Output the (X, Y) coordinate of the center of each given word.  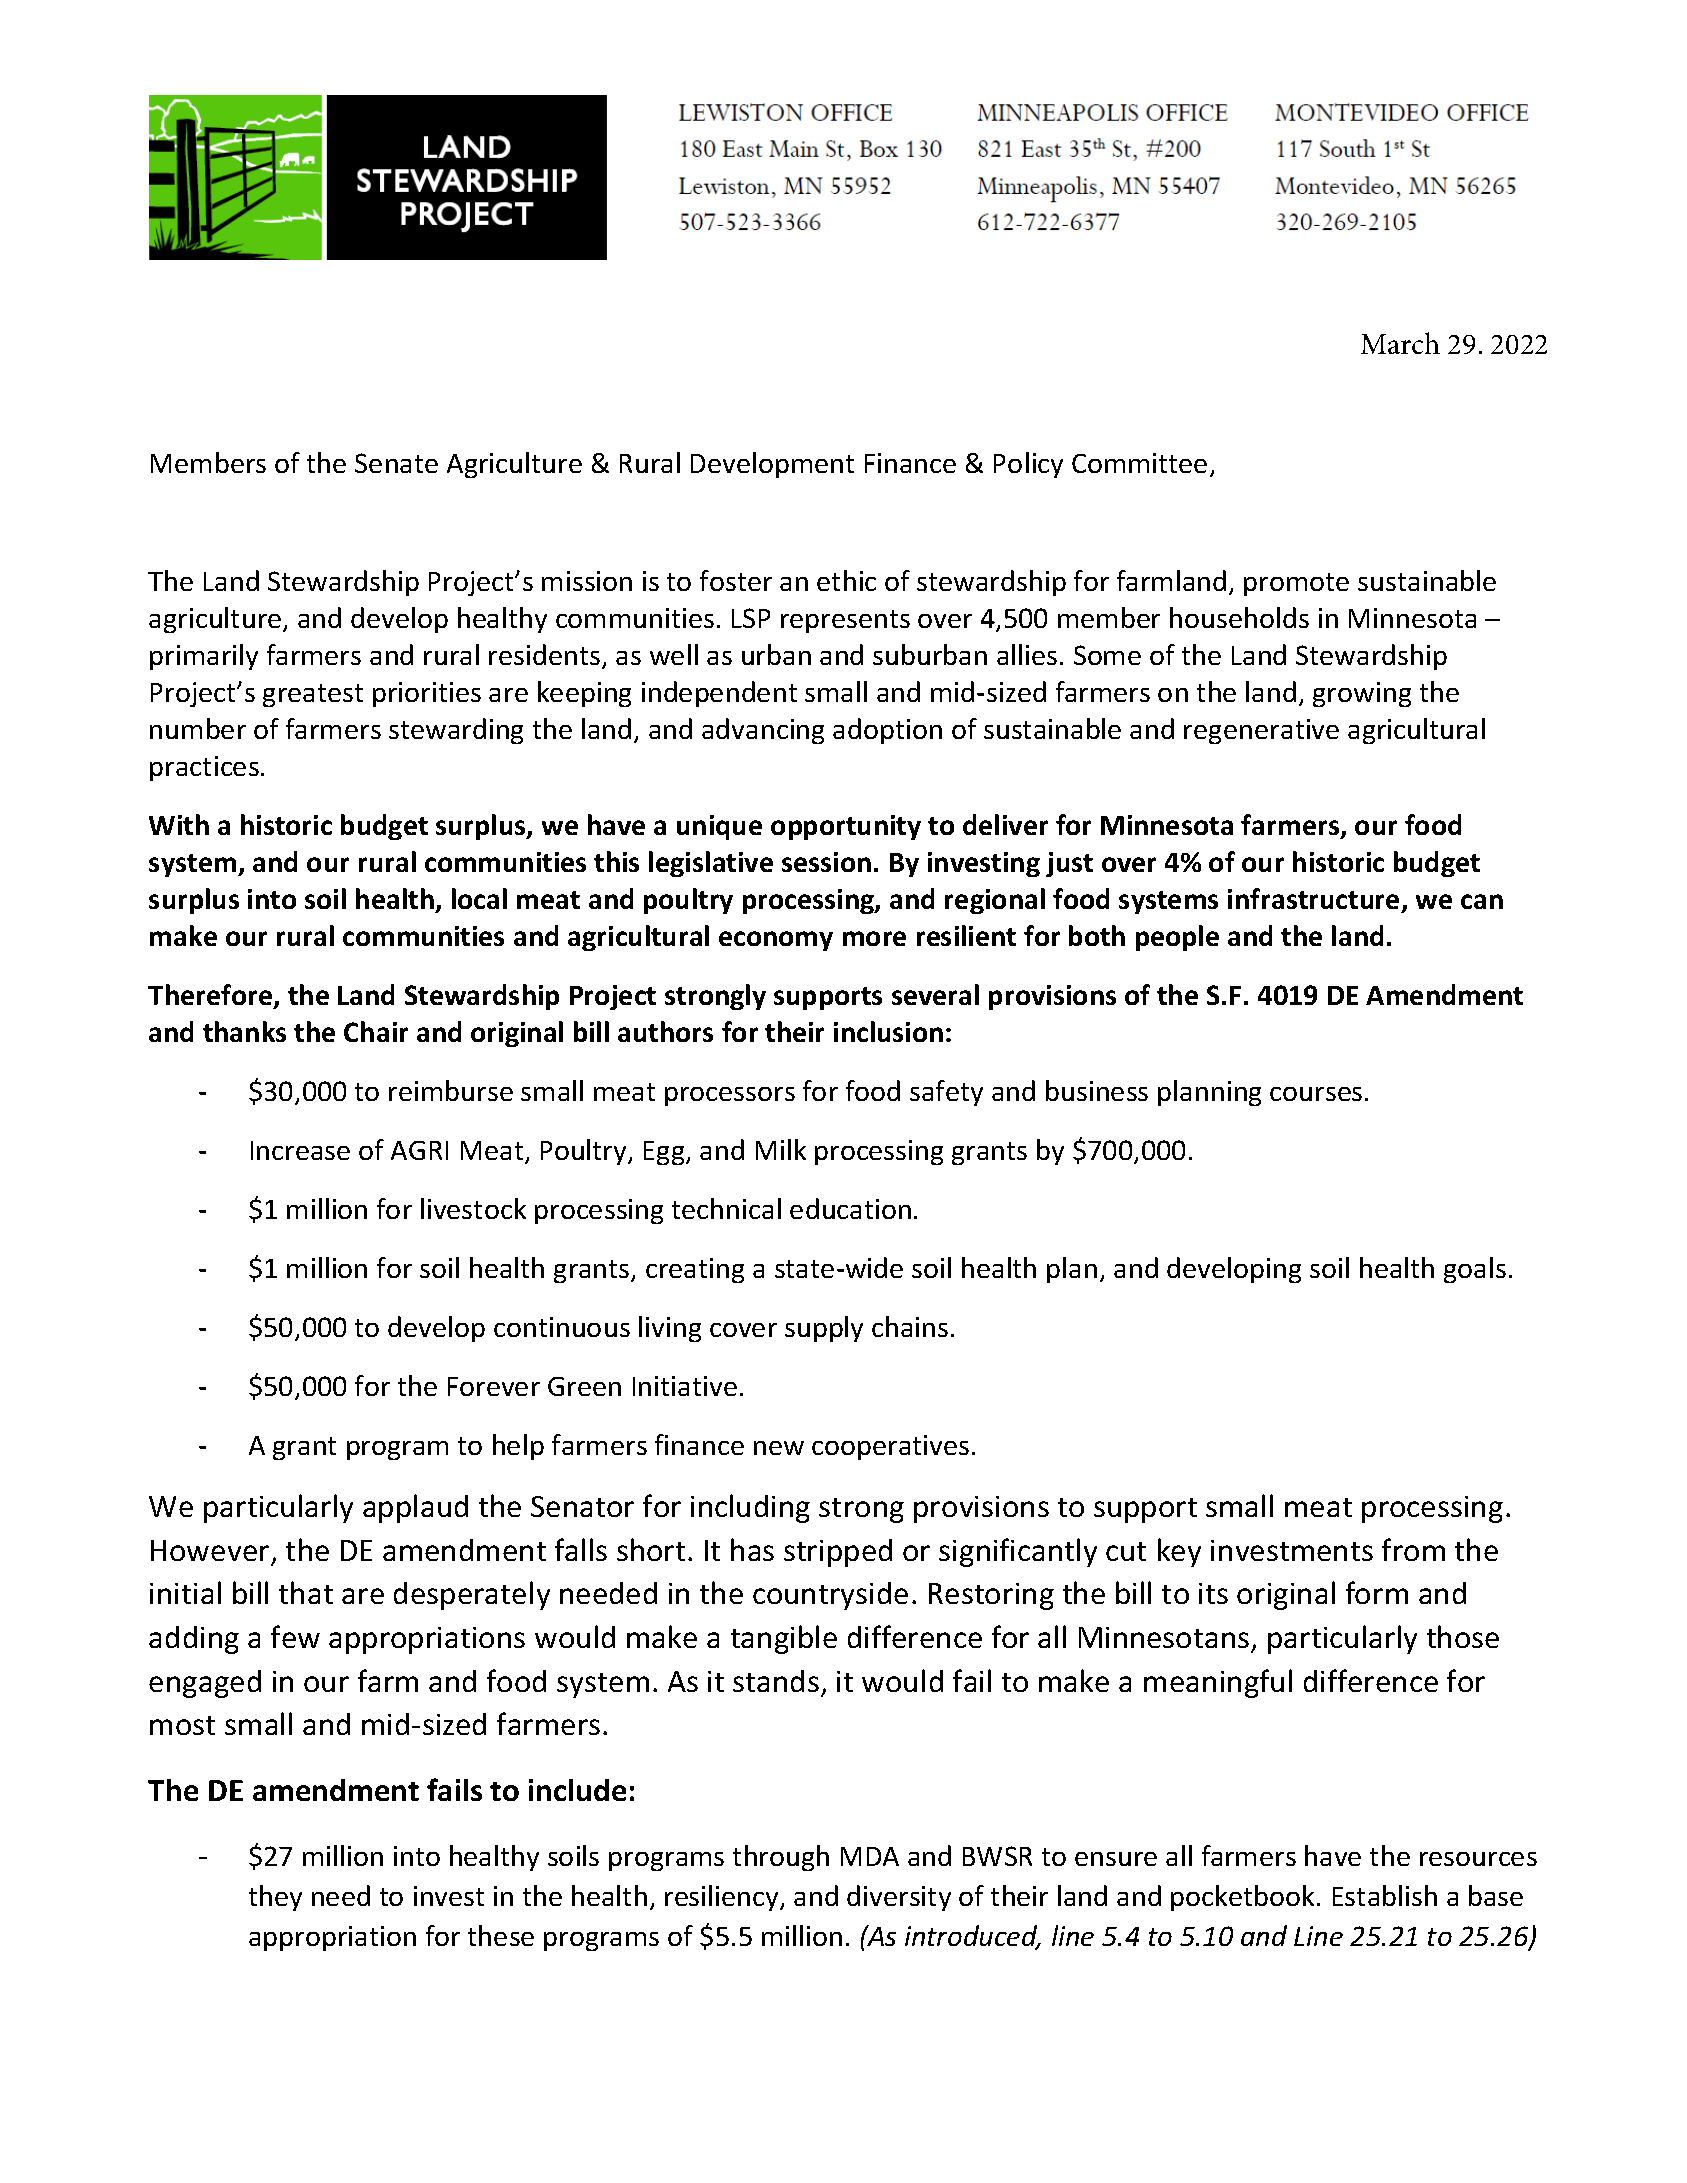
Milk (781, 1149)
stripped (838, 1553)
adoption (887, 731)
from (1413, 1549)
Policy (1028, 465)
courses (1316, 1094)
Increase (300, 1150)
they (275, 1898)
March (1400, 343)
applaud (415, 1508)
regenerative (1261, 731)
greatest (313, 695)
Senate (396, 463)
